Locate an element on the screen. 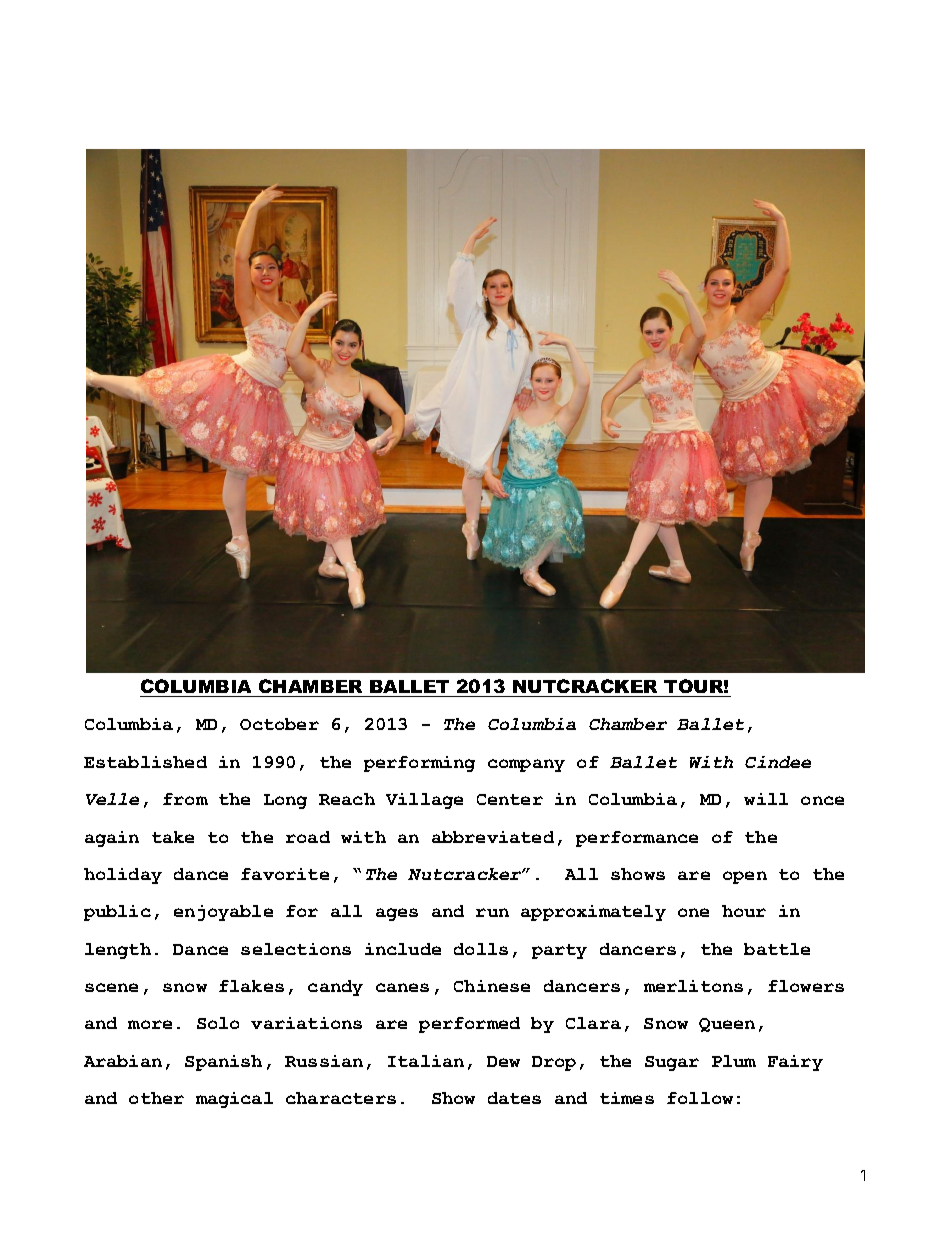  abbreviated is located at coordinates (493, 837).
